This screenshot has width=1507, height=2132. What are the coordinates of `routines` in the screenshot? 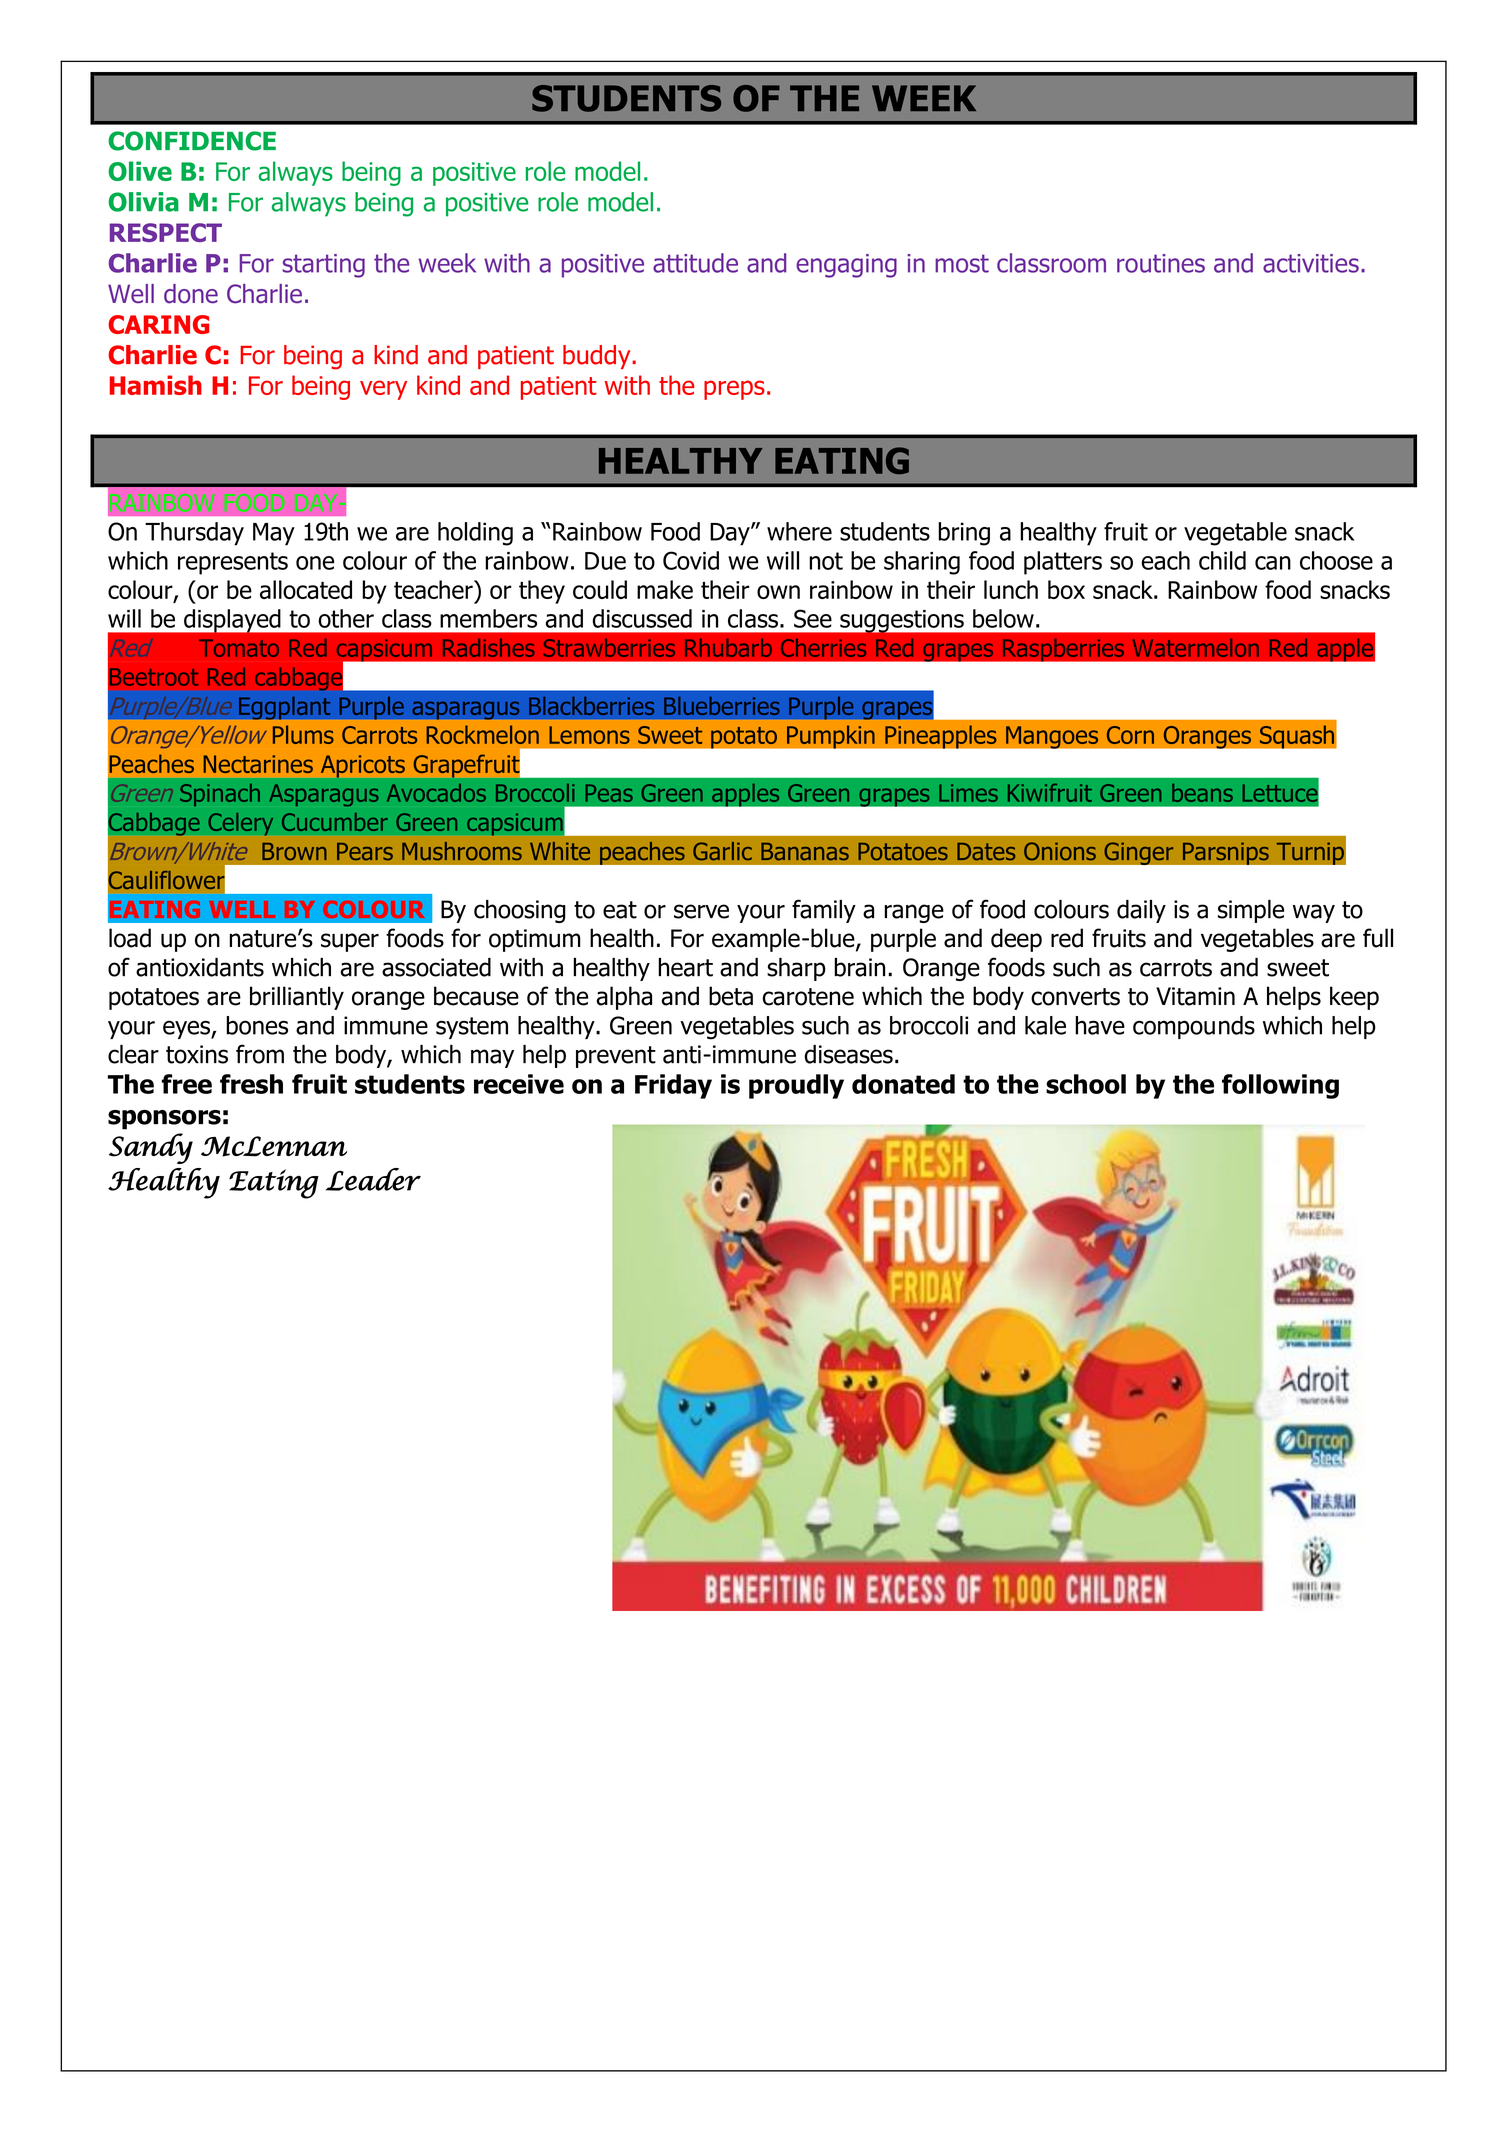 It's located at (1161, 263).
